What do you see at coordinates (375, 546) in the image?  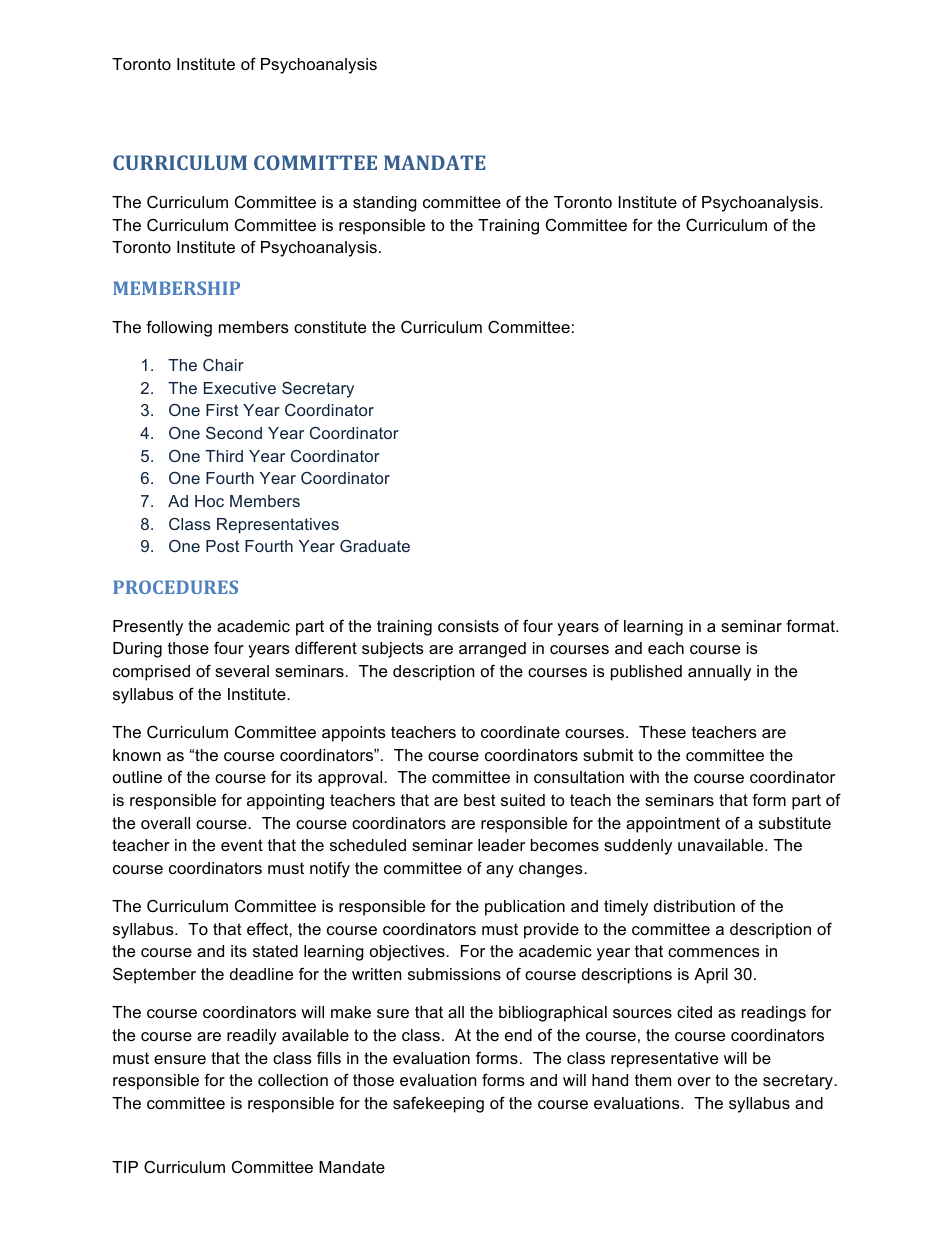 I see `Graduate` at bounding box center [375, 546].
